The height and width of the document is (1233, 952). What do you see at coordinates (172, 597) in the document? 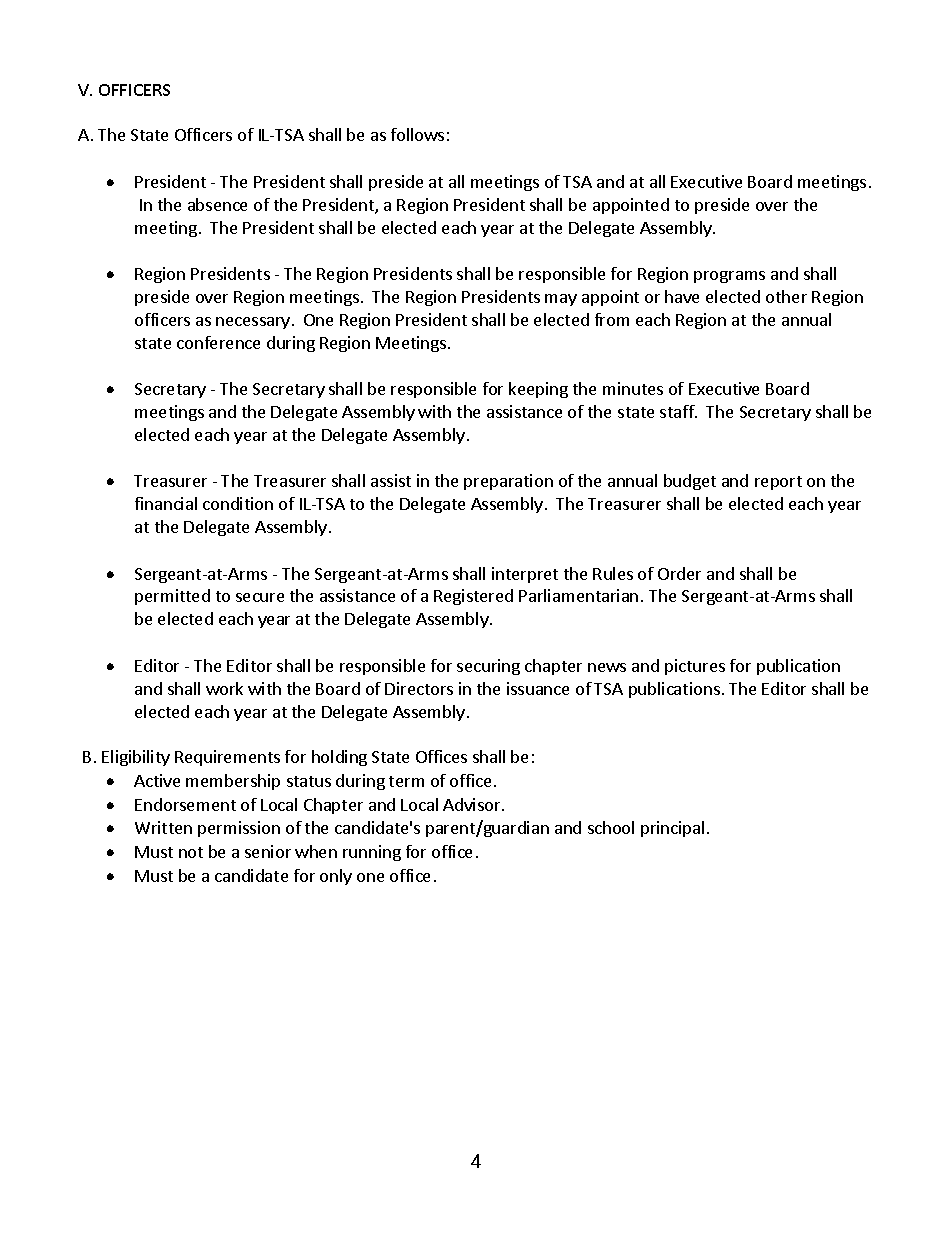
I see `permitted` at bounding box center [172, 597].
